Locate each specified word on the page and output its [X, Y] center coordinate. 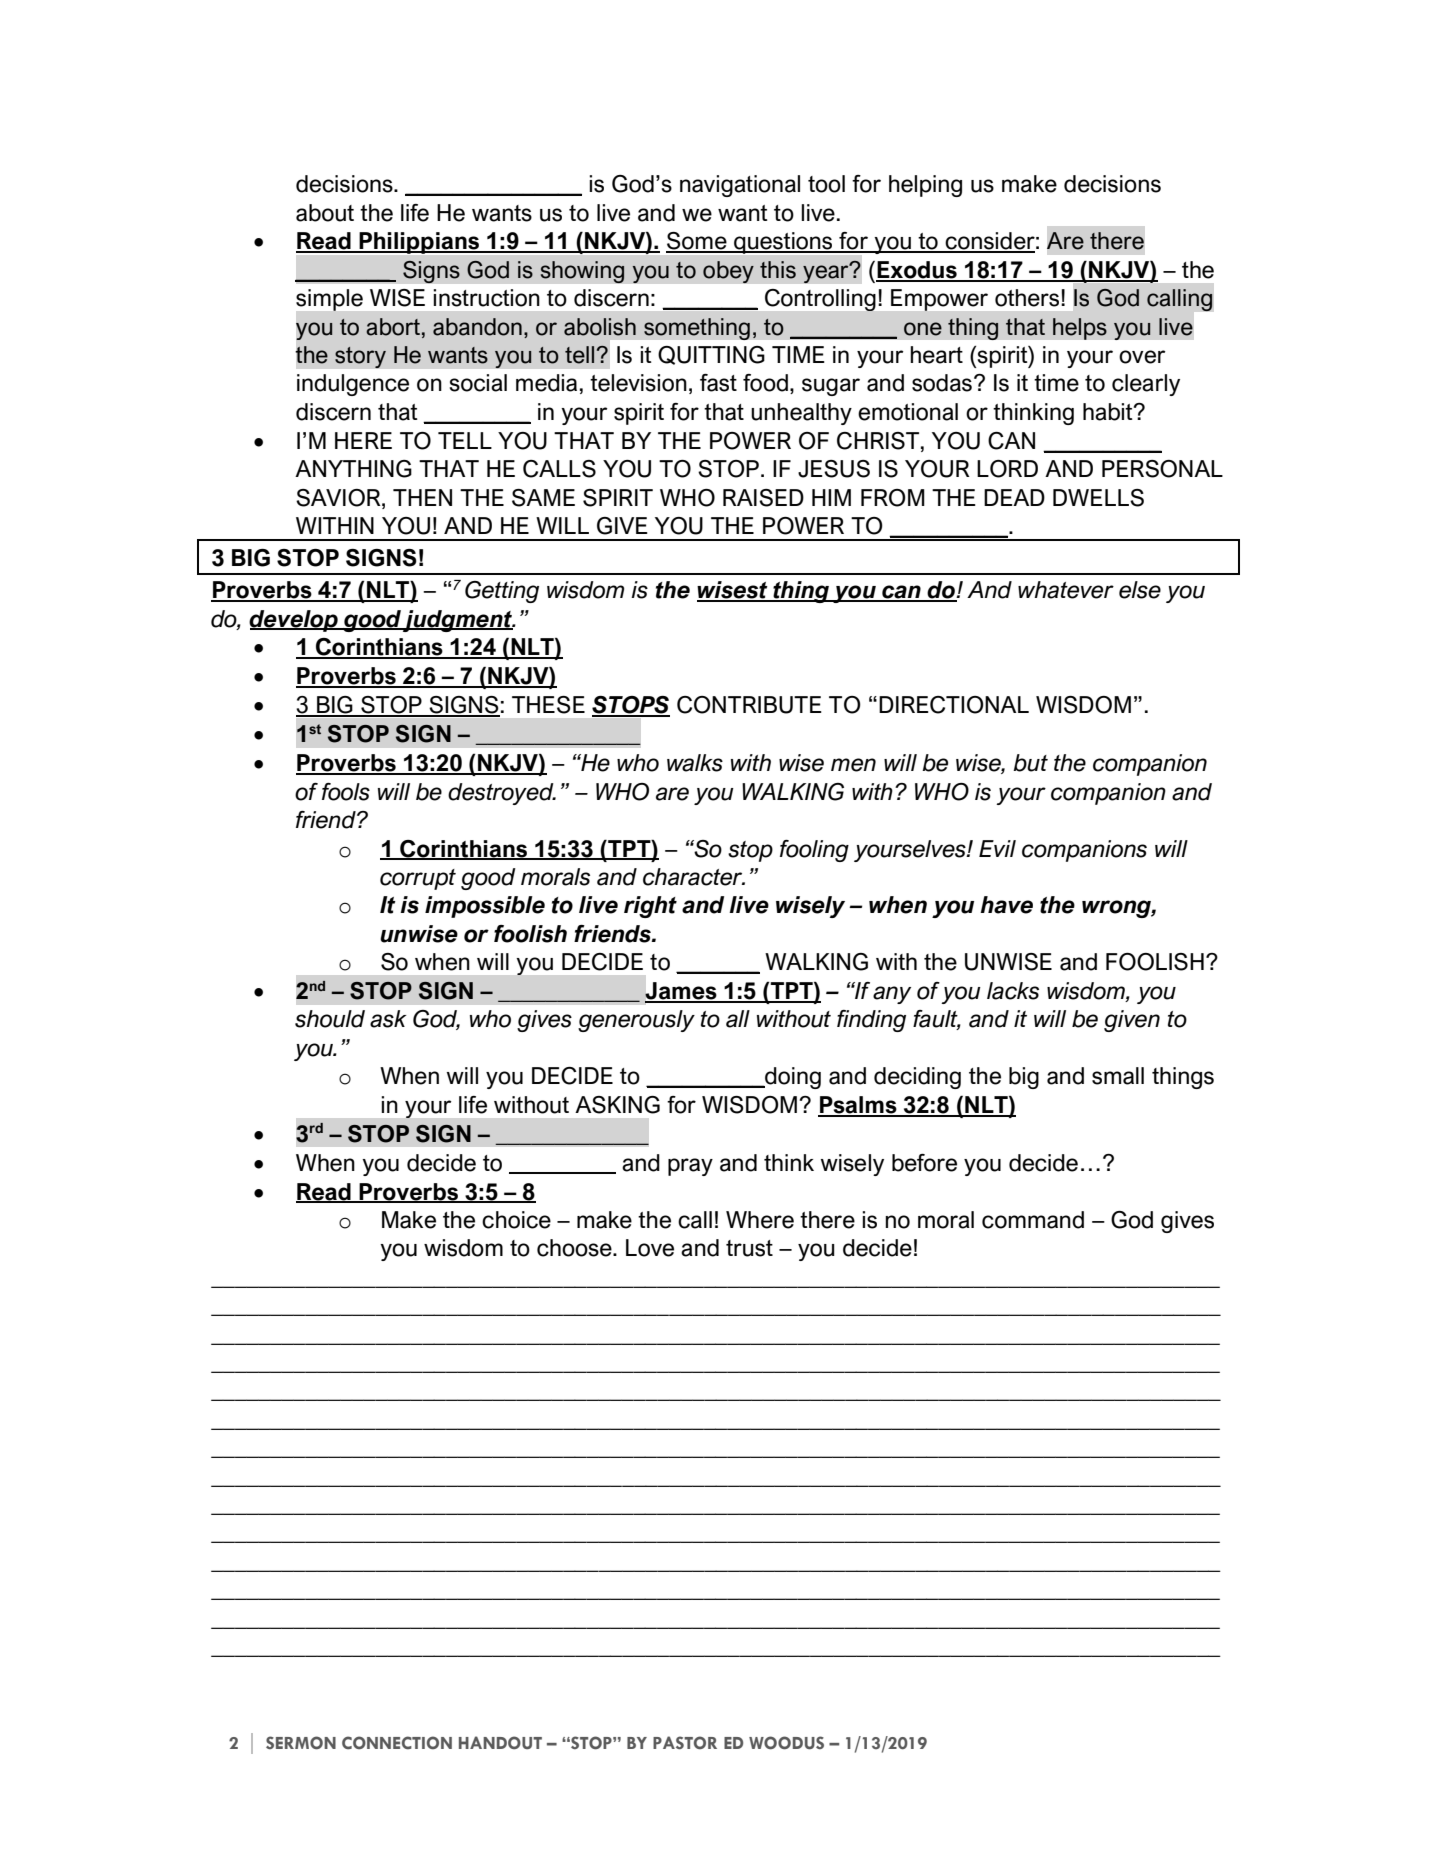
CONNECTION [397, 1743]
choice [516, 1220]
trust [749, 1248]
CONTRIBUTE [749, 705]
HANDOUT [500, 1743]
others [1028, 298]
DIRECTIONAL [954, 705]
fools [346, 792]
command [1033, 1220]
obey [728, 272]
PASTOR [685, 1743]
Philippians [419, 243]
